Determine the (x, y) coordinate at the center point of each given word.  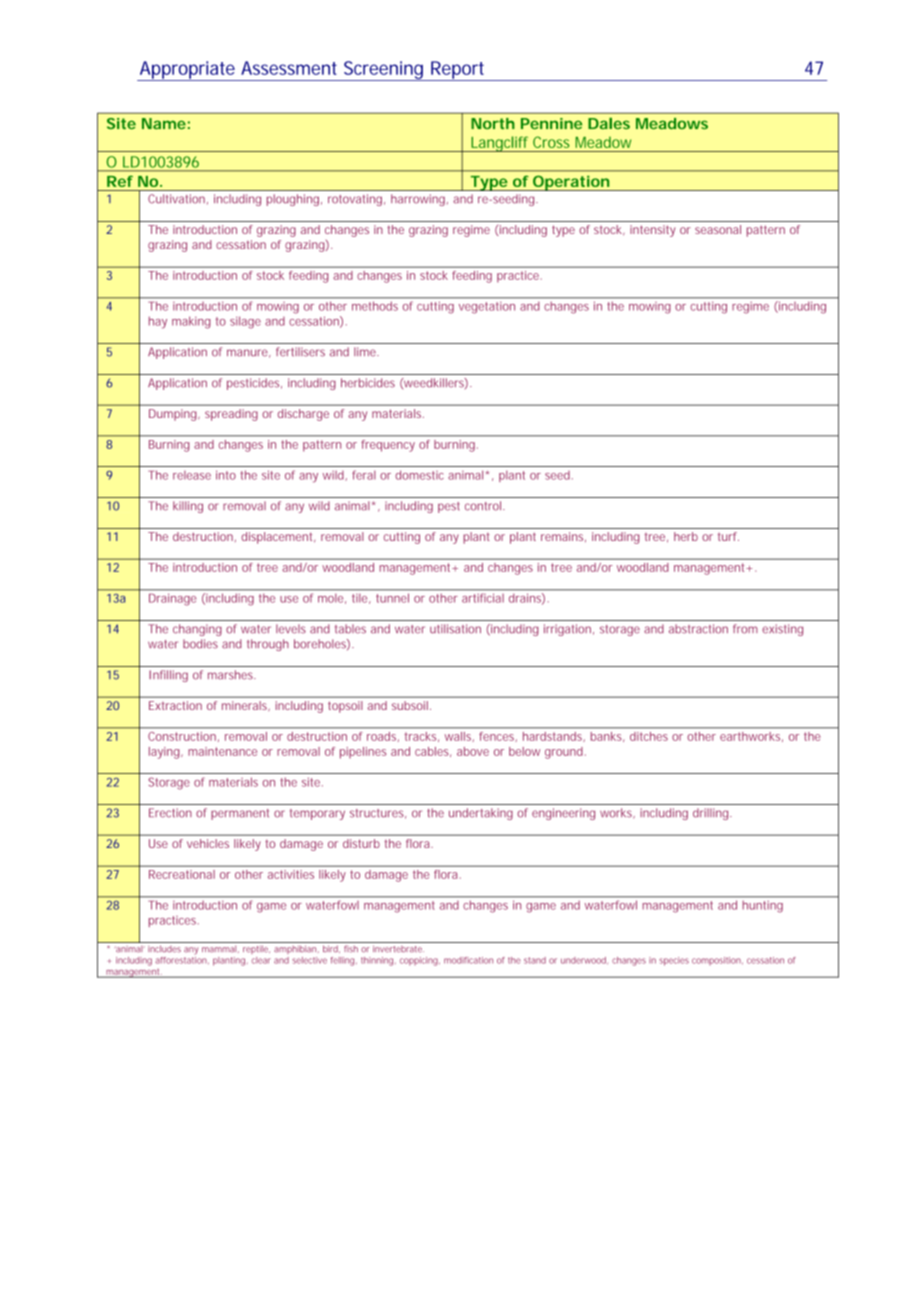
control (484, 506)
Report (458, 71)
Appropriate (187, 71)
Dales (609, 123)
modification (468, 960)
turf (728, 536)
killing (188, 507)
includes (164, 949)
